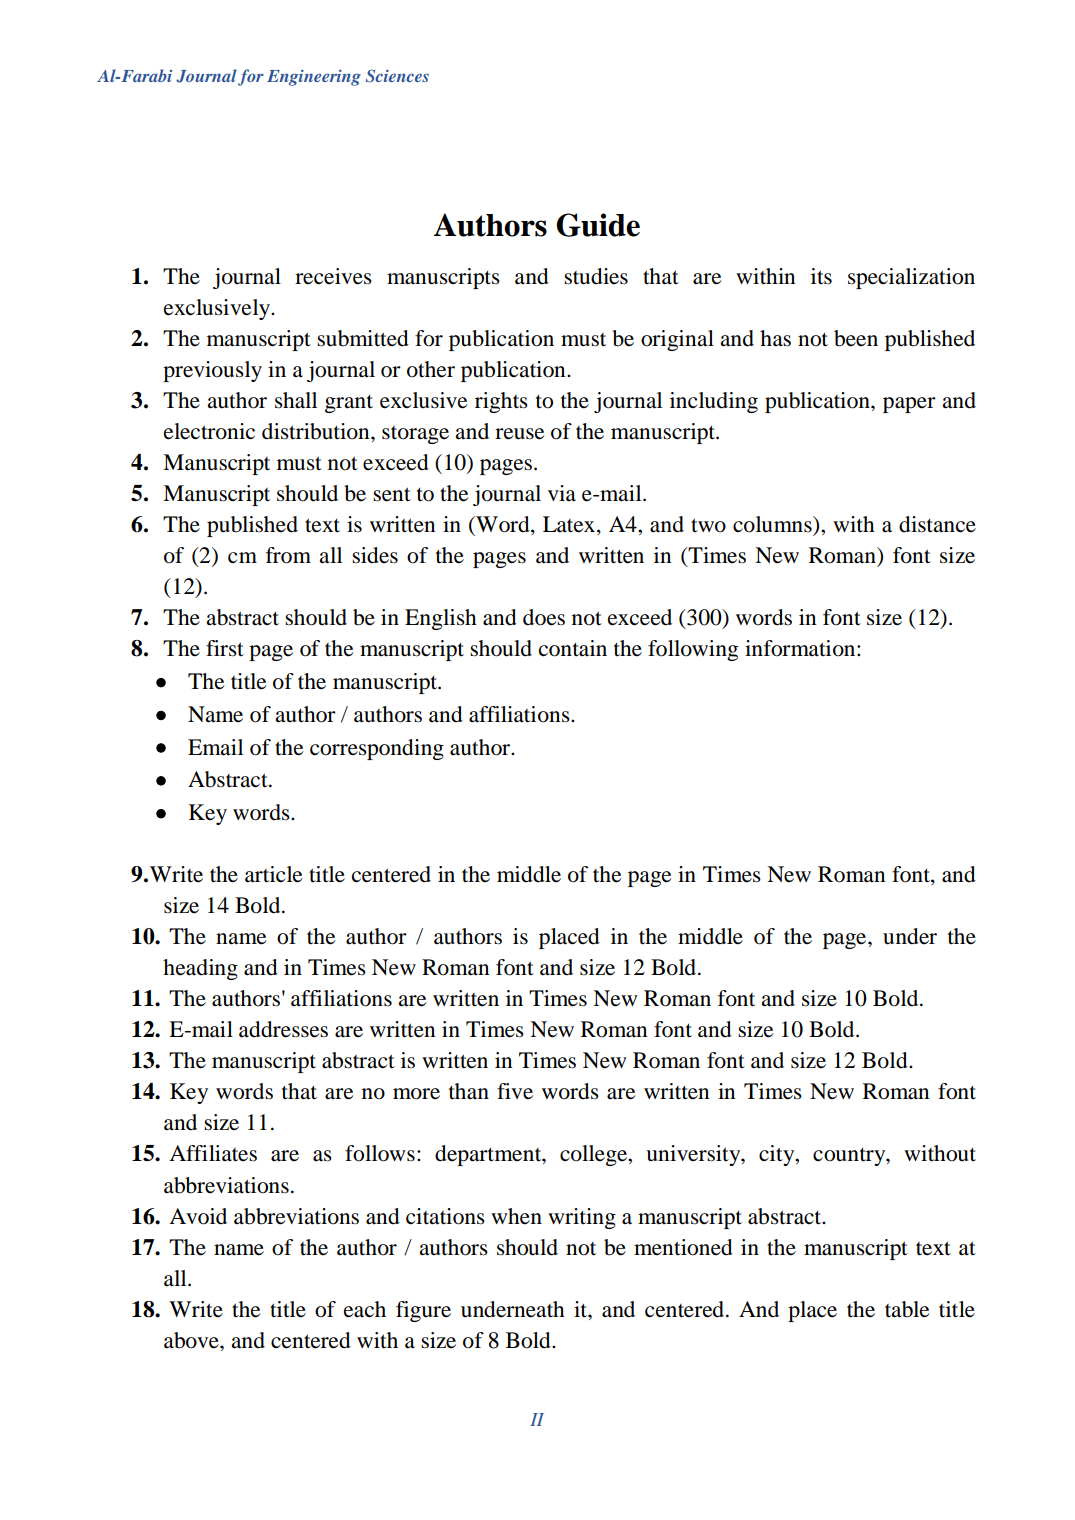 This screenshot has height=1520, width=1075. What do you see at coordinates (365, 1309) in the screenshot?
I see `each` at bounding box center [365, 1309].
